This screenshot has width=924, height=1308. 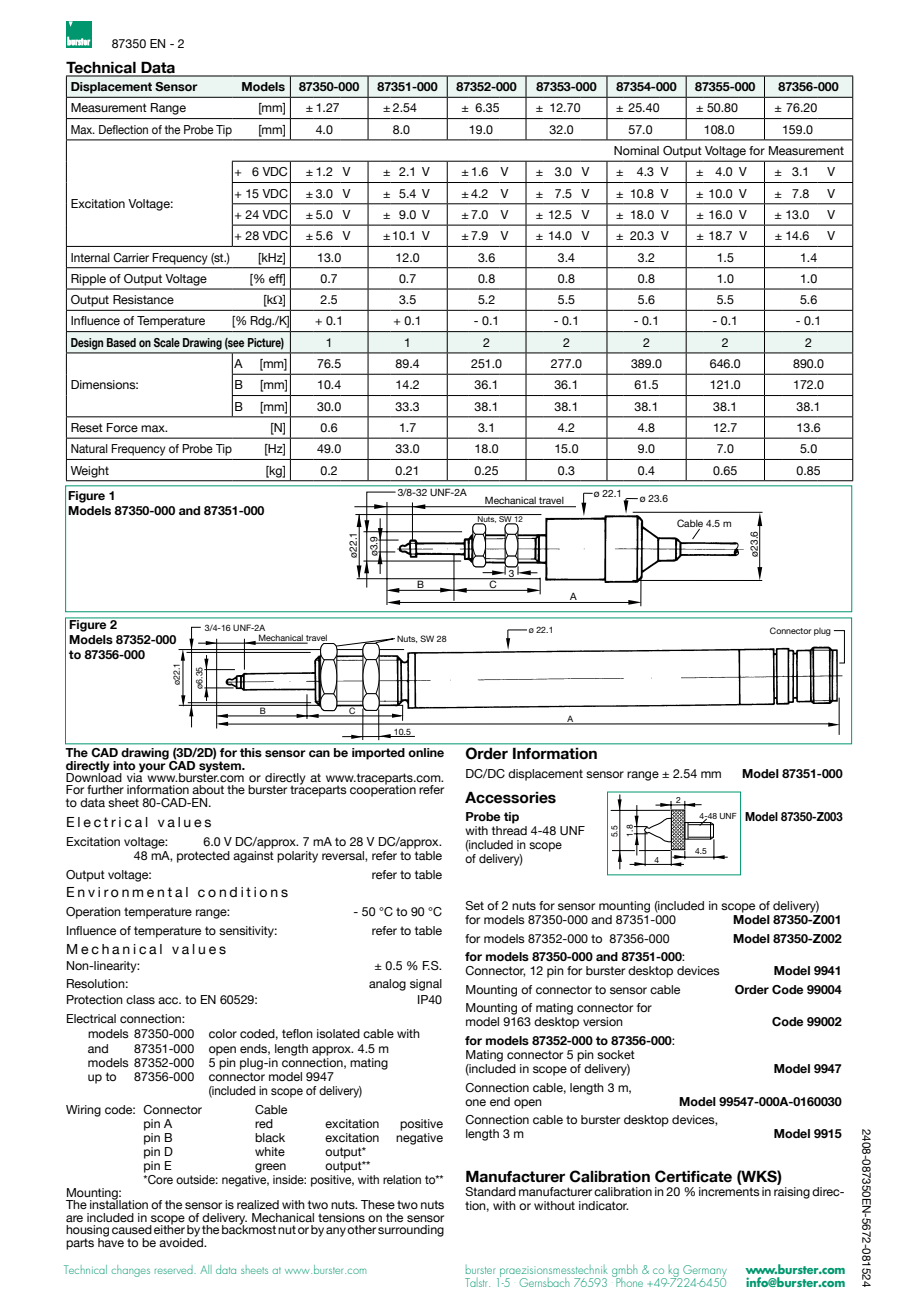 What do you see at coordinates (603, 1021) in the screenshot?
I see `version` at bounding box center [603, 1021].
